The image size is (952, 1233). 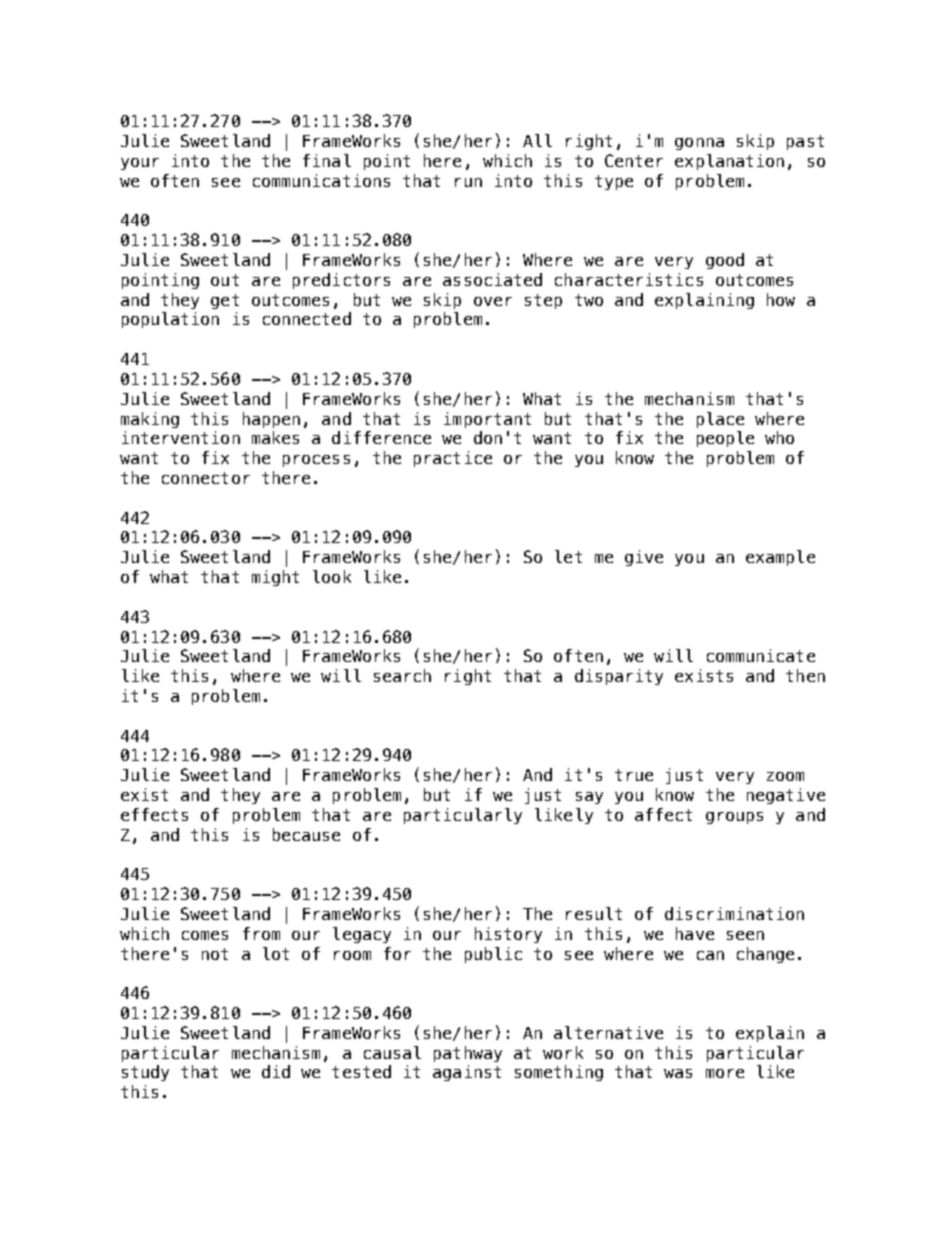 I want to click on did, so click(x=276, y=1071).
